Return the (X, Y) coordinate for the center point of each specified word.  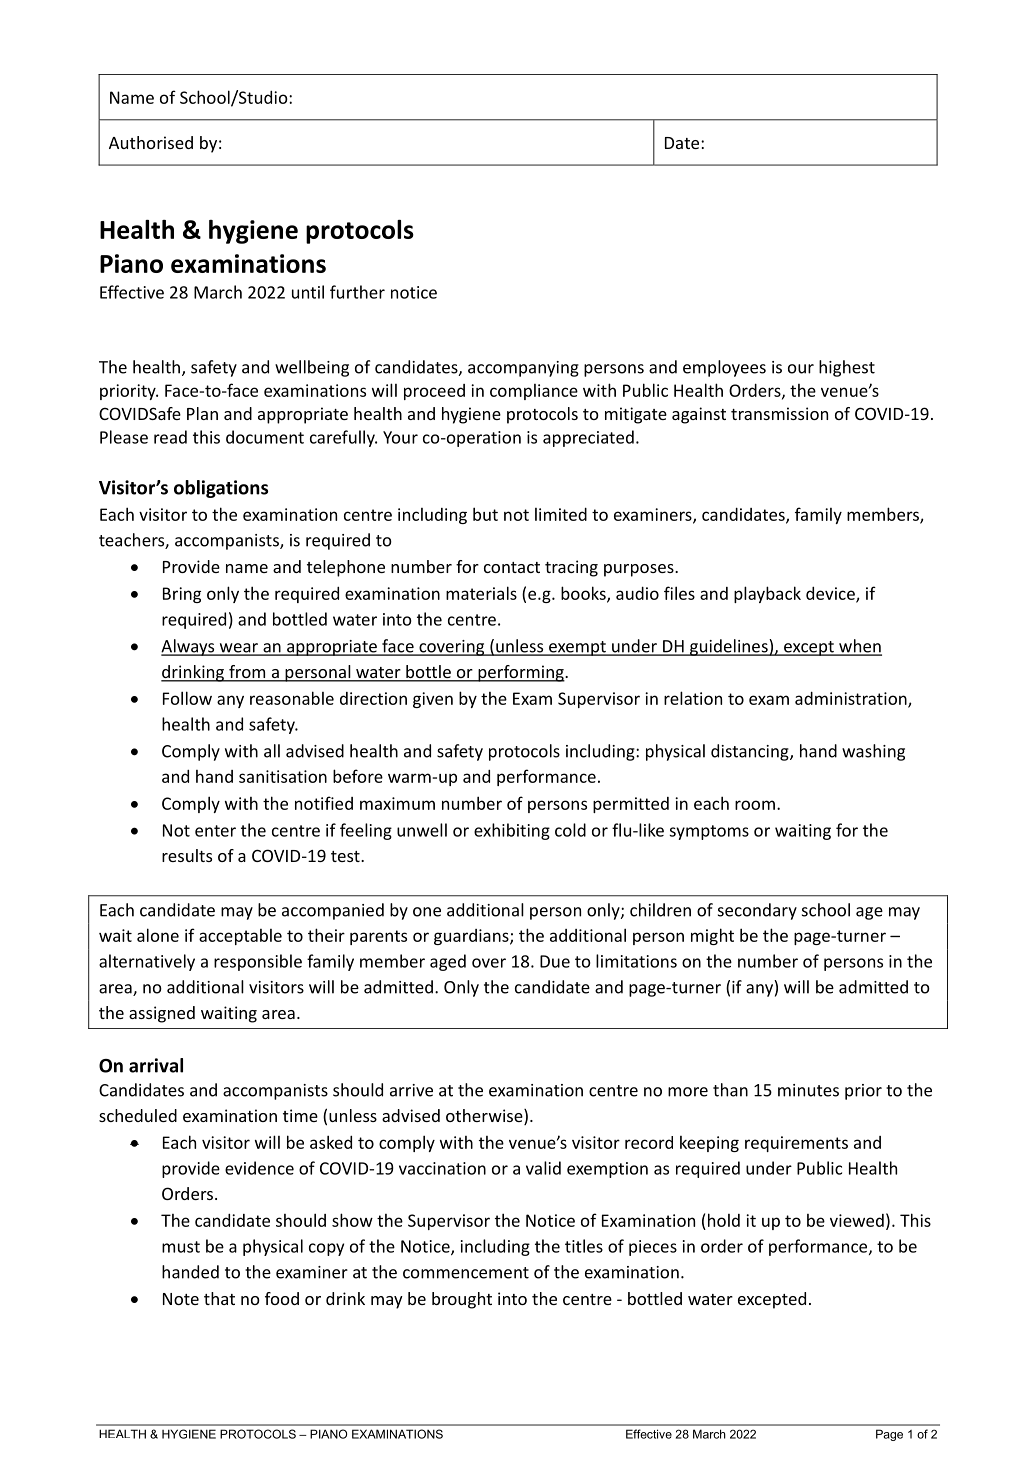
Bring (182, 595)
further (357, 292)
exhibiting (512, 831)
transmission (779, 413)
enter (215, 831)
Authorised (151, 142)
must (181, 1247)
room (755, 805)
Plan (202, 413)
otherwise (485, 1117)
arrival (156, 1065)
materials (481, 593)
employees (724, 368)
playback (767, 594)
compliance (534, 392)
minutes (808, 1090)
